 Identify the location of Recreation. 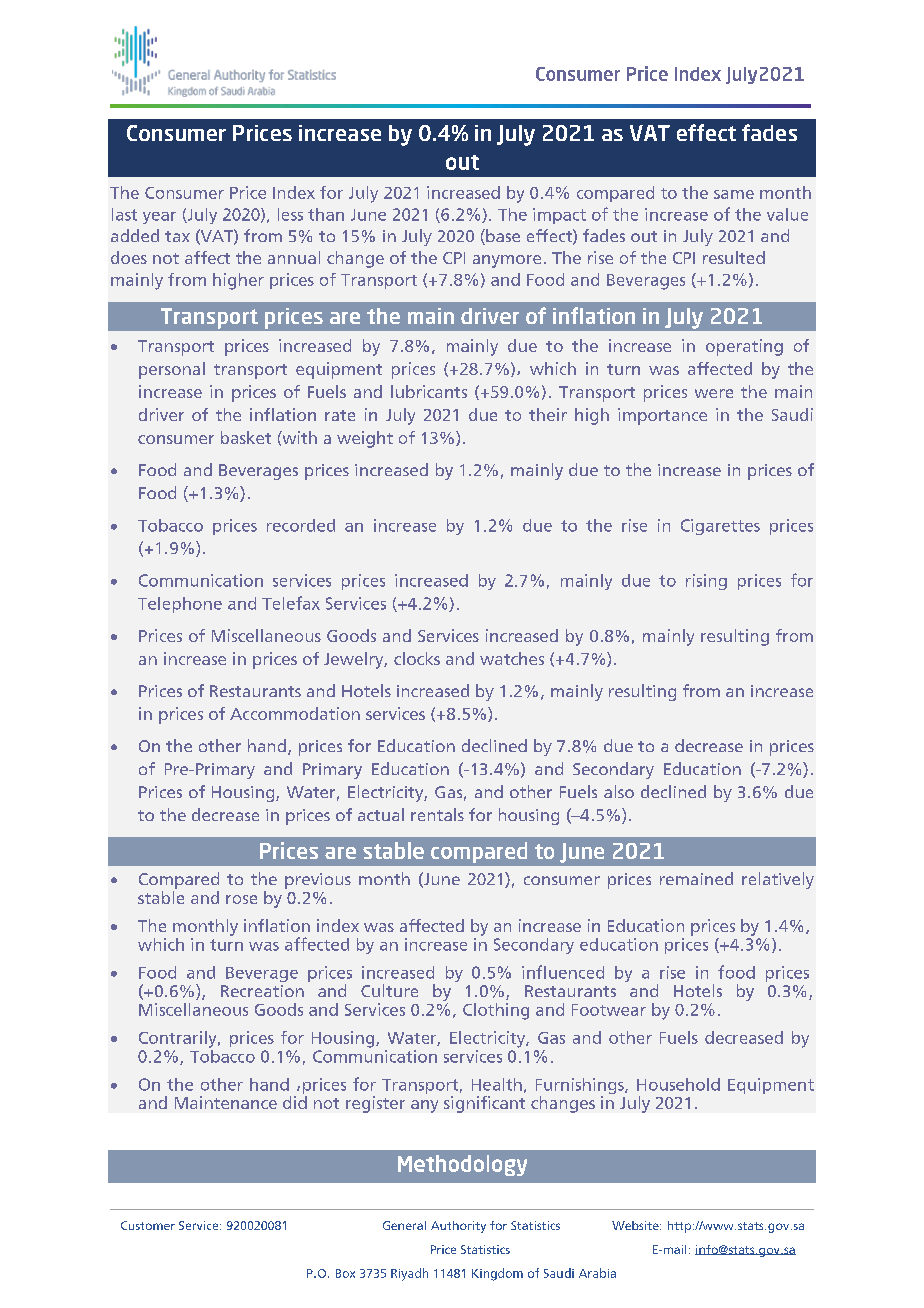
(262, 991).
